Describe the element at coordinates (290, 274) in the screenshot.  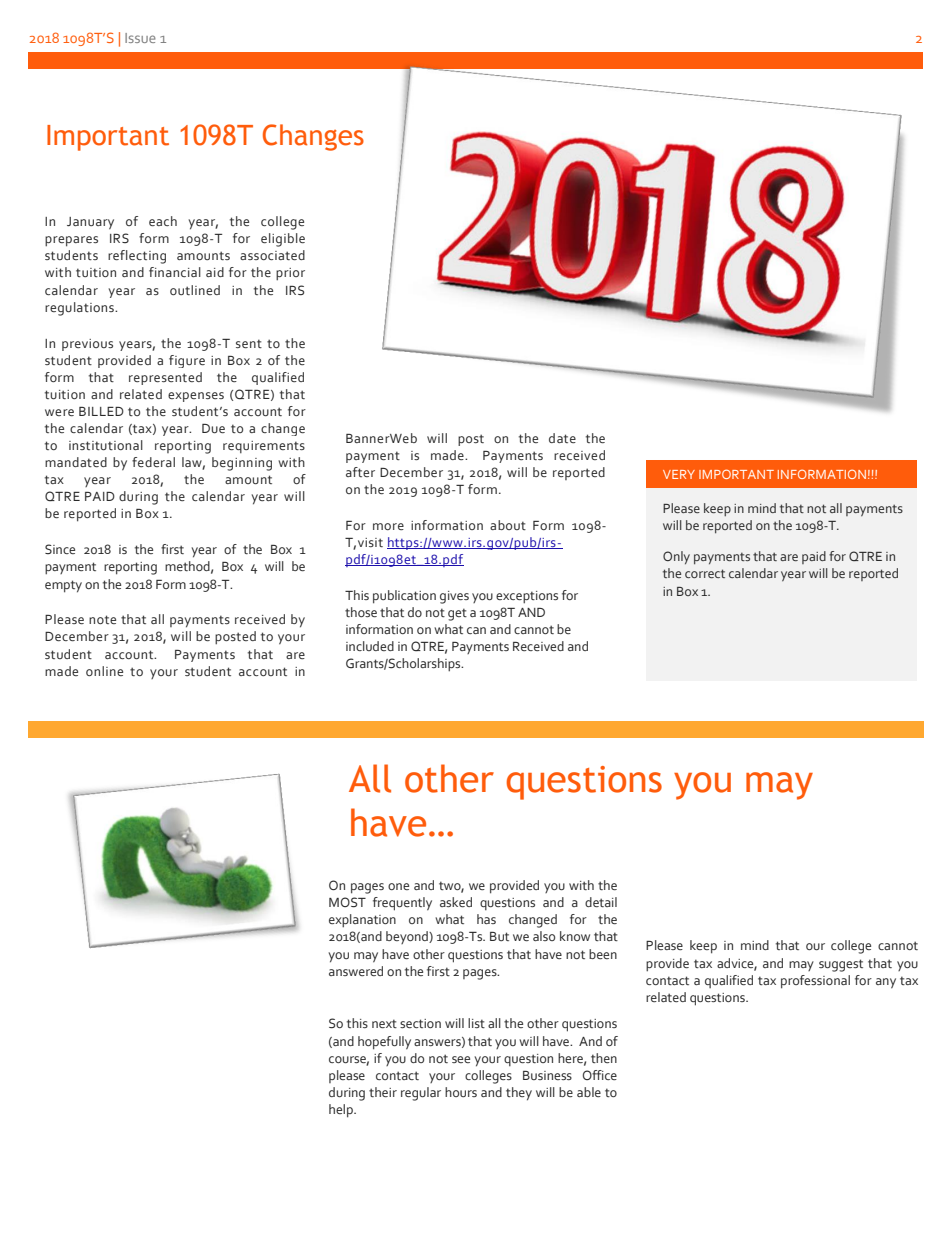
I see `prior` at that location.
